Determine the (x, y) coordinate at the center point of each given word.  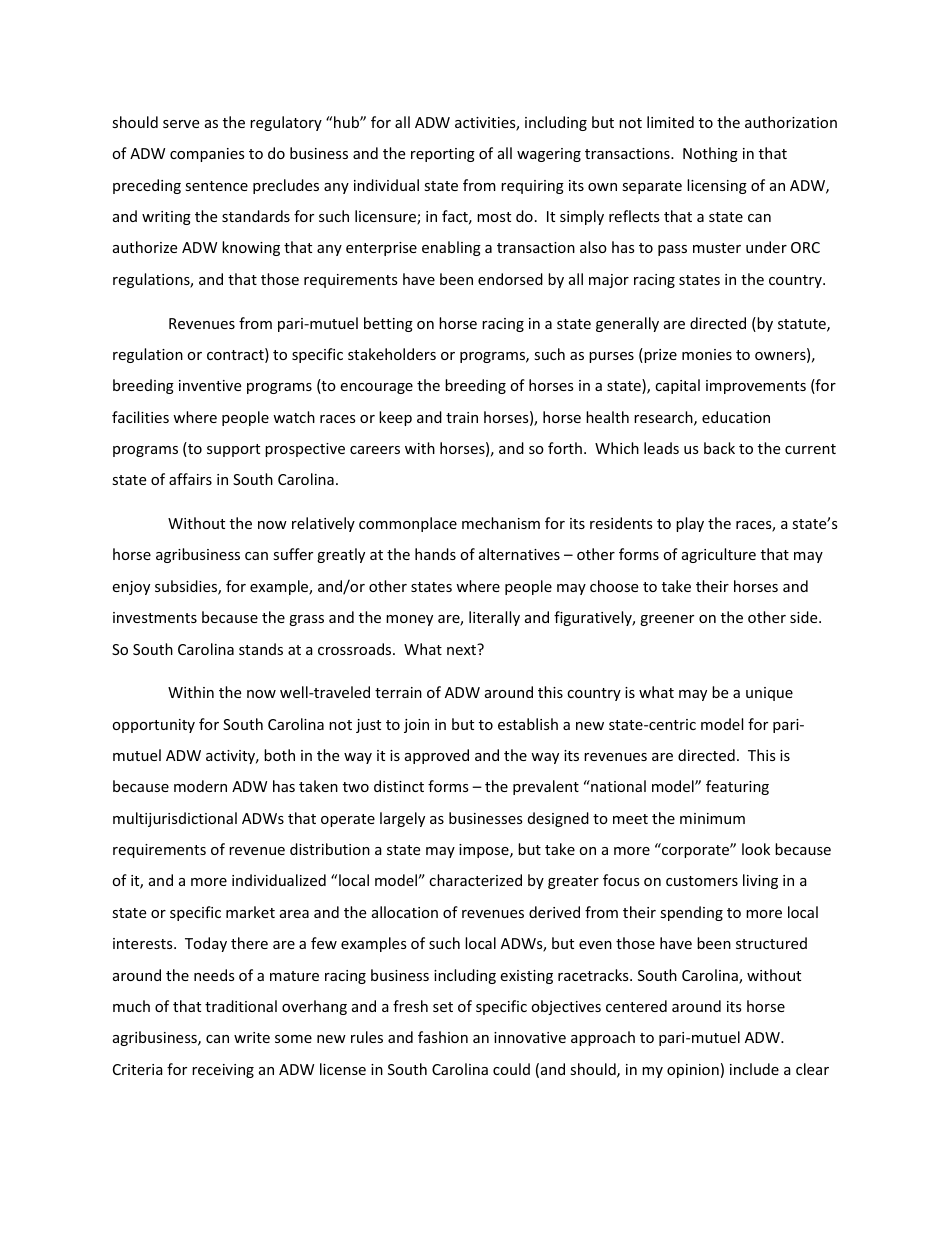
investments (155, 617)
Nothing (710, 154)
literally (494, 618)
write (252, 1037)
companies (207, 155)
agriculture (719, 555)
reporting (443, 155)
